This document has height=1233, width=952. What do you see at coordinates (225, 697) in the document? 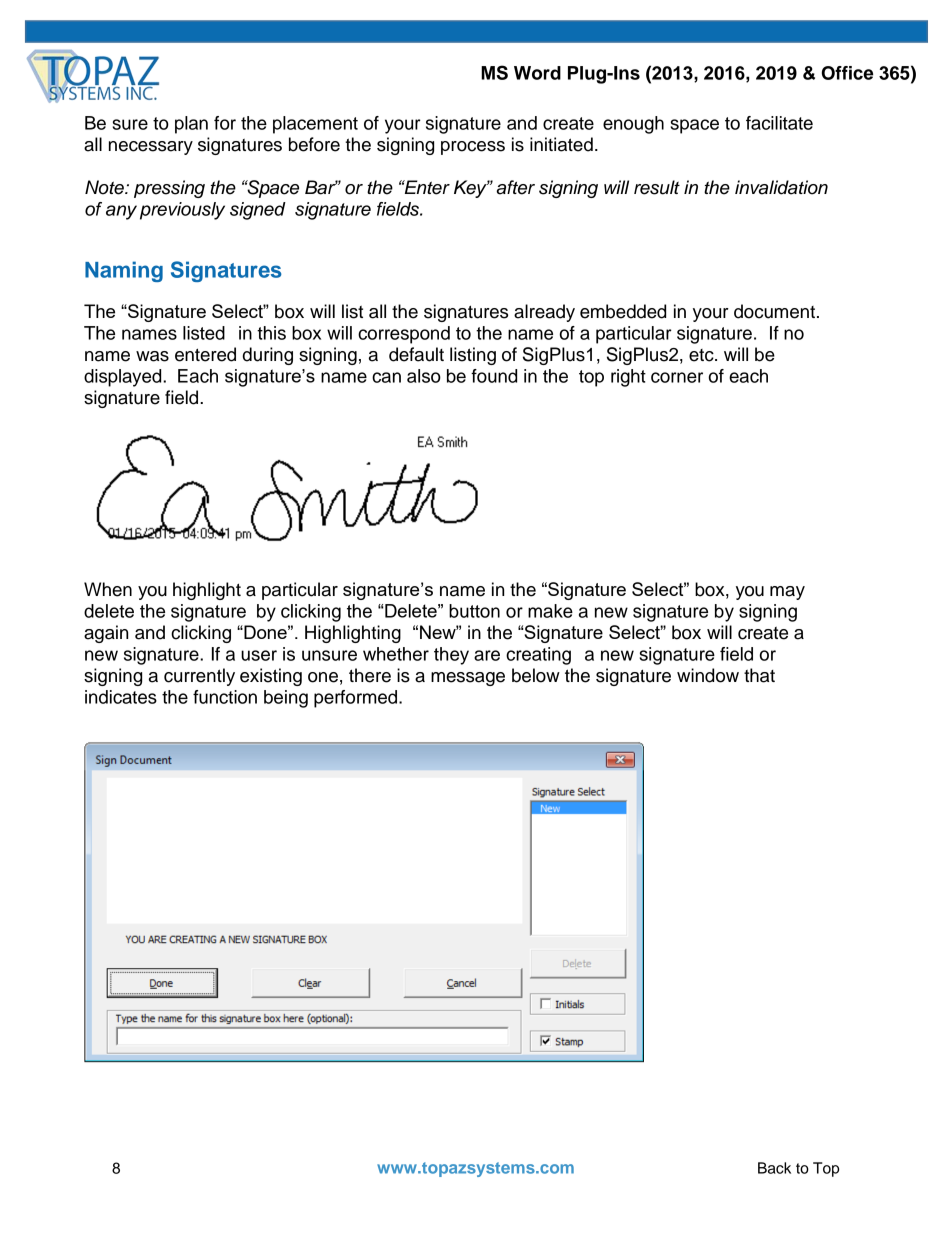
I see `function` at bounding box center [225, 697].
